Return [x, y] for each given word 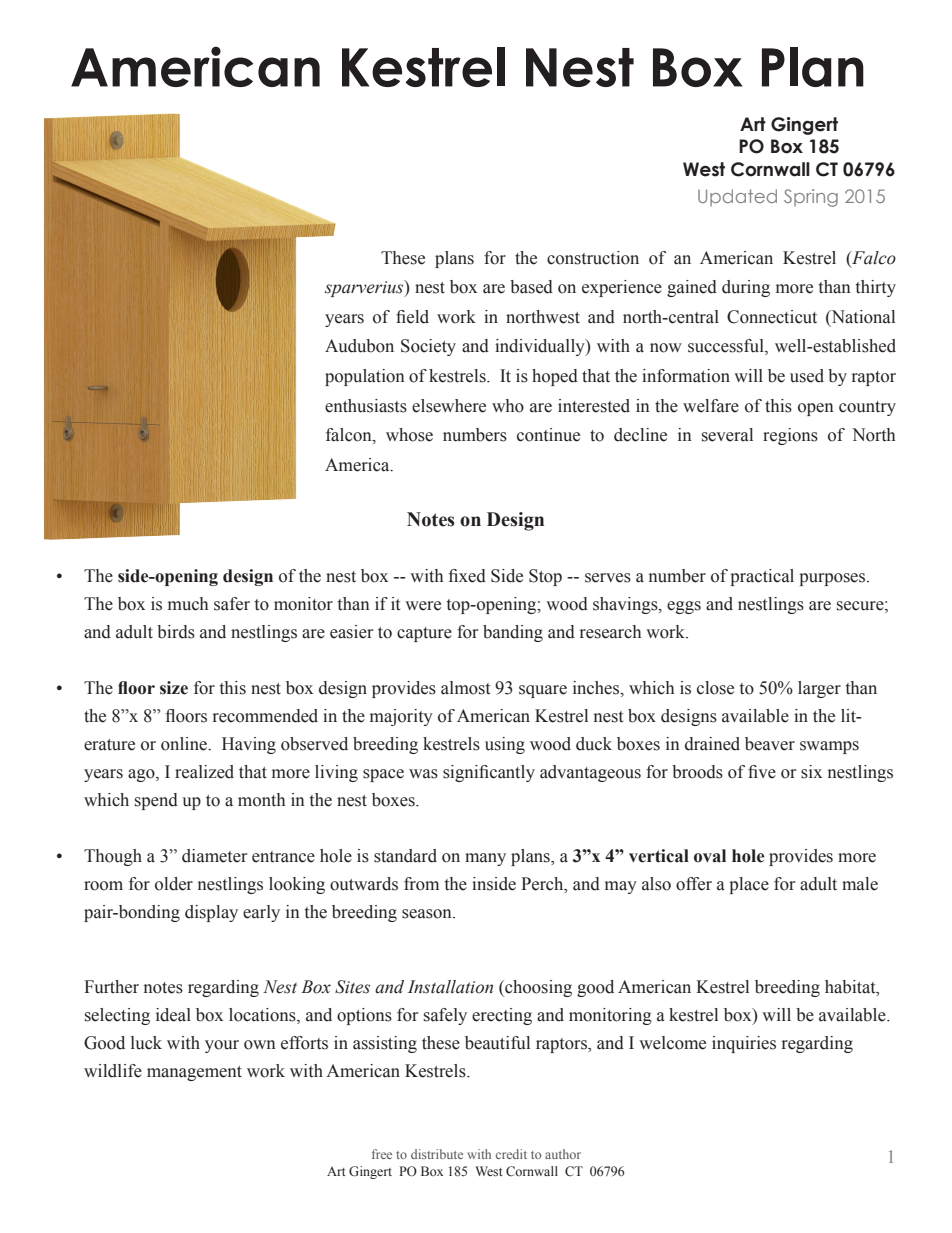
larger [819, 689]
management [194, 1073]
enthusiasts [366, 406]
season [428, 914]
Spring [811, 198]
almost [465, 688]
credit [511, 1154]
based [531, 287]
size [174, 688]
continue [548, 435]
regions [790, 436]
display [211, 913]
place [749, 885]
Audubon [359, 346]
